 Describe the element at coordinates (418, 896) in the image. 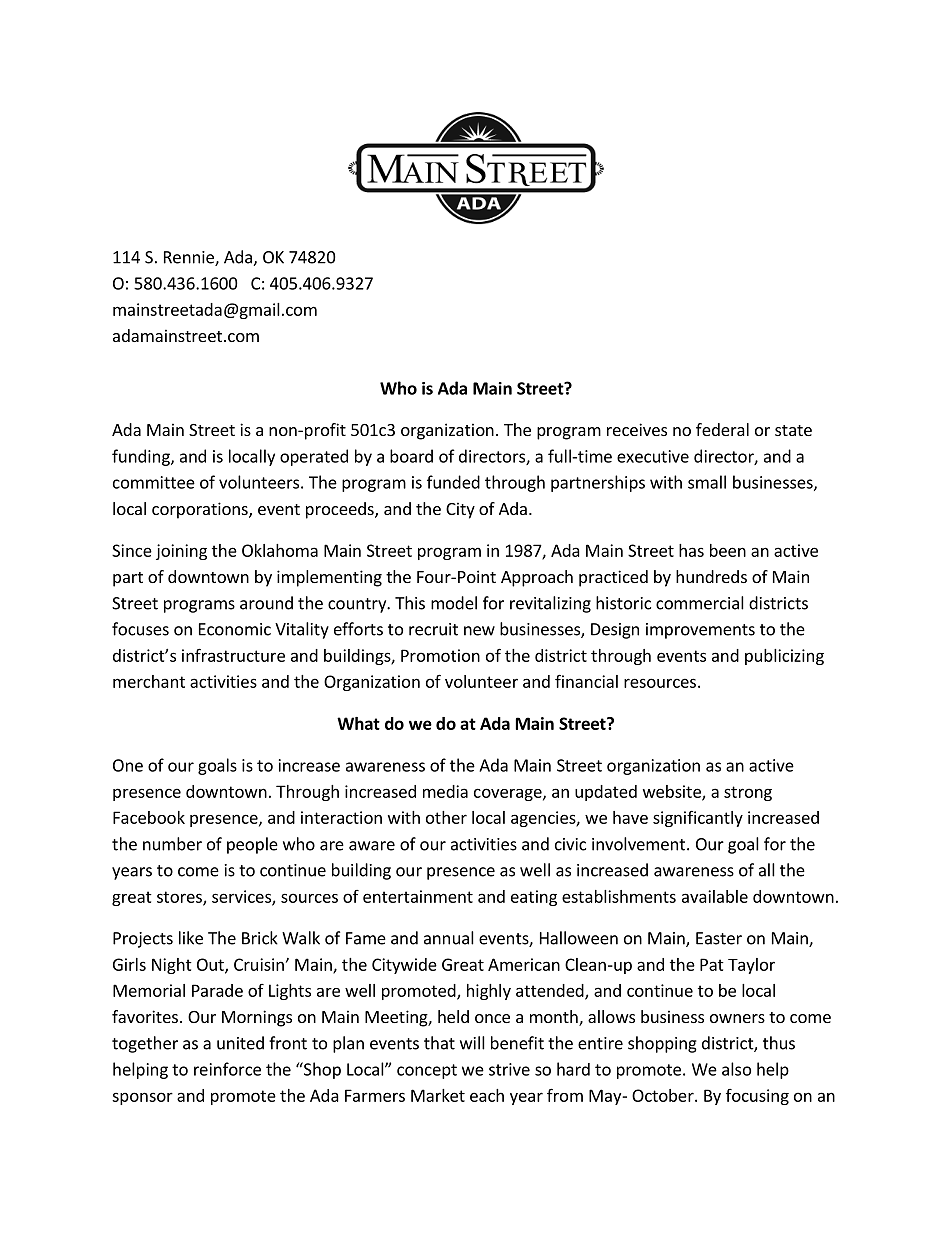

I see `entertainment` at that location.
